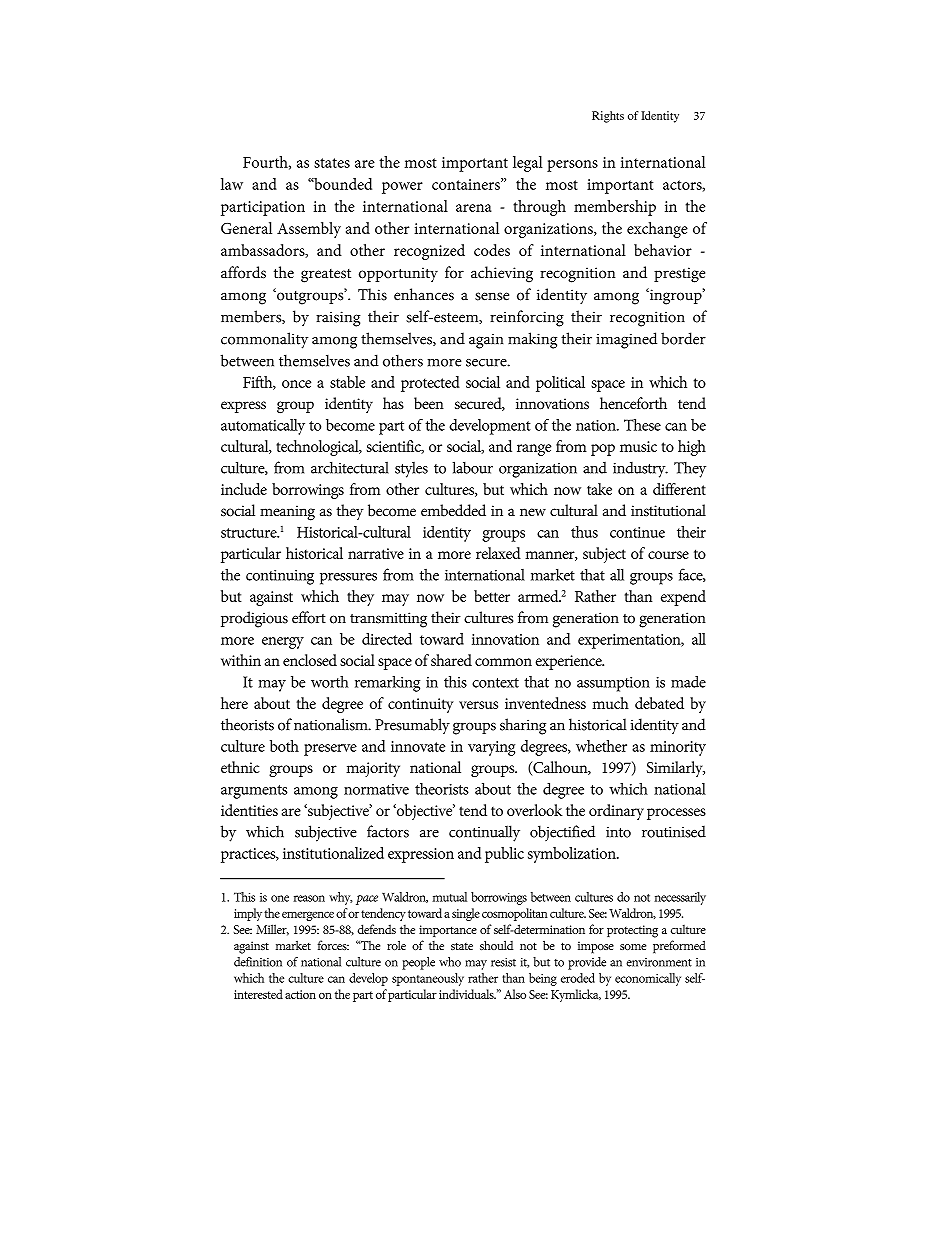 This screenshot has height=1233, width=952. Describe the element at coordinates (429, 403) in the screenshot. I see `been` at that location.
